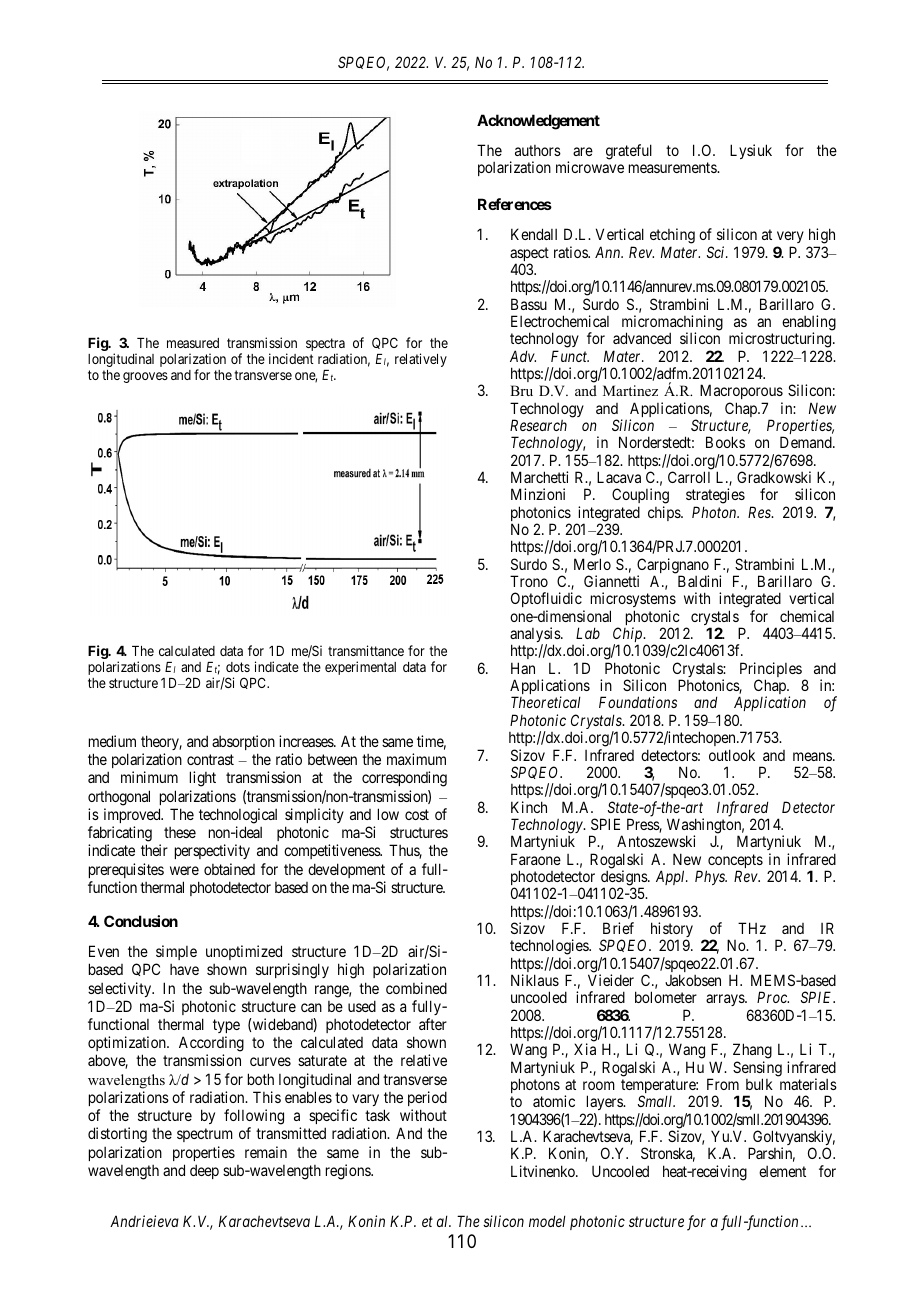 This page has width=924, height=1308. I want to click on authors, so click(538, 150).
